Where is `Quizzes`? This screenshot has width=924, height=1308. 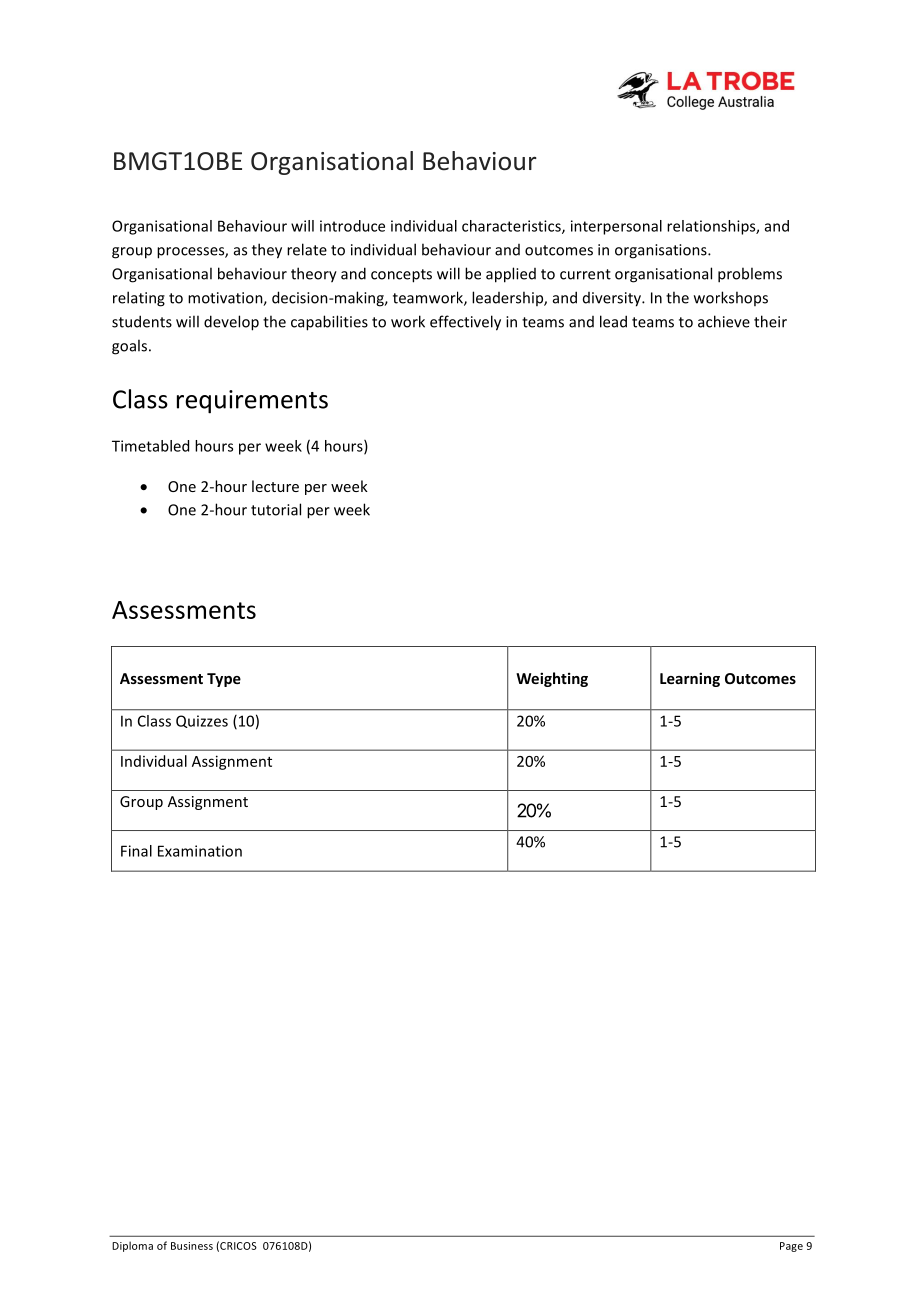
Quizzes is located at coordinates (202, 721).
